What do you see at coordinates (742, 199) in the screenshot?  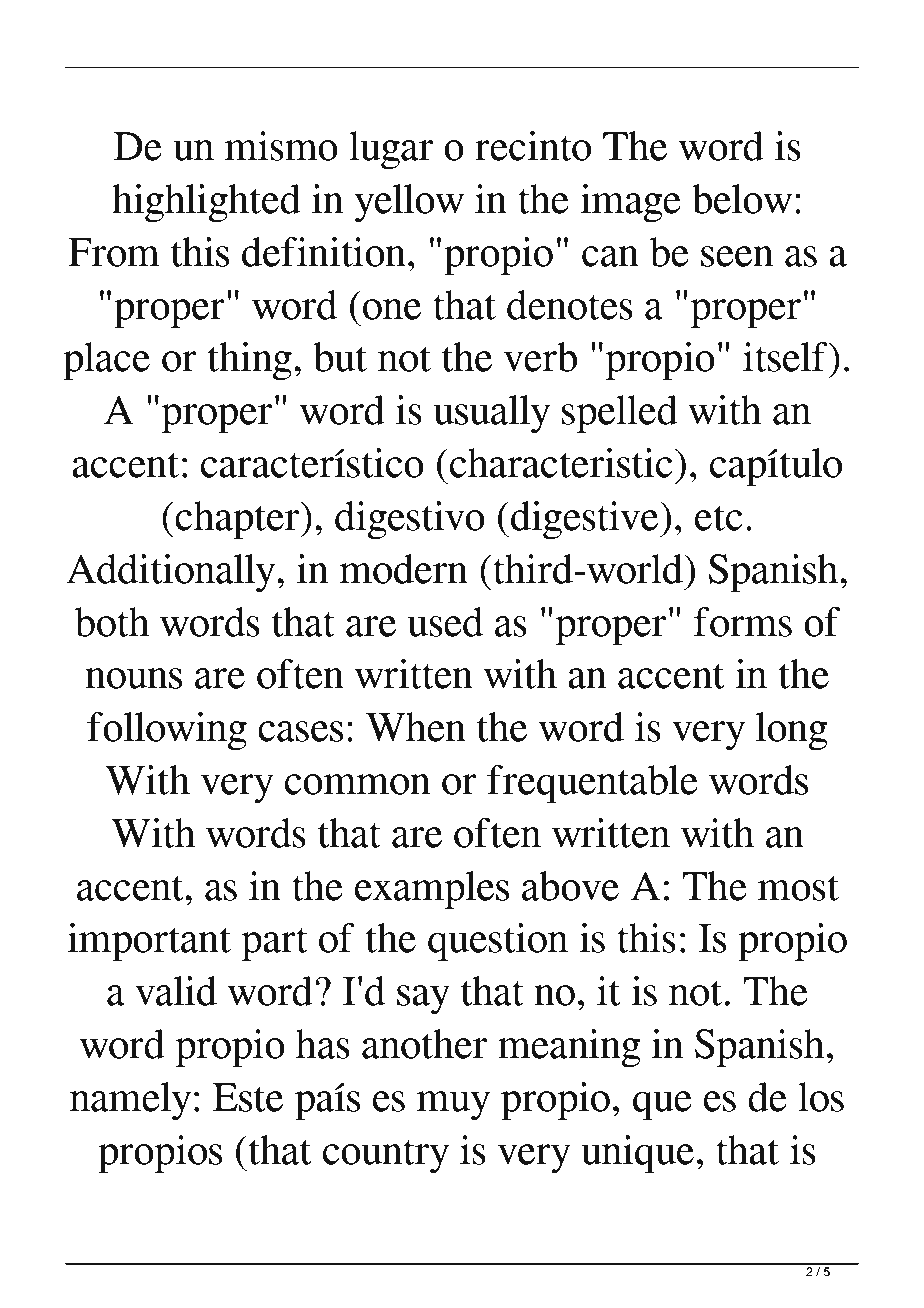 I see `below` at bounding box center [742, 199].
